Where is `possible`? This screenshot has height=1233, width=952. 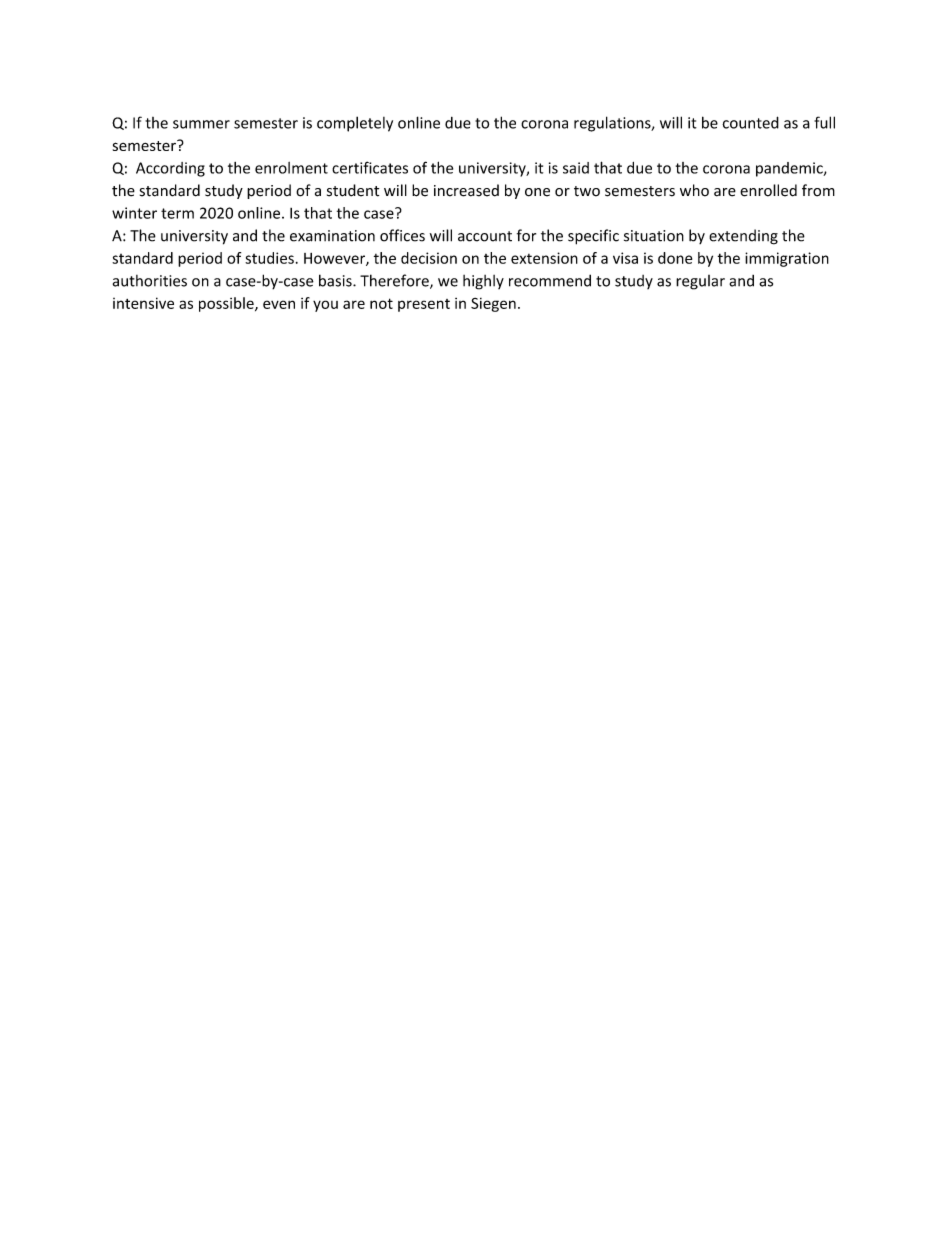
possible is located at coordinates (227, 304).
